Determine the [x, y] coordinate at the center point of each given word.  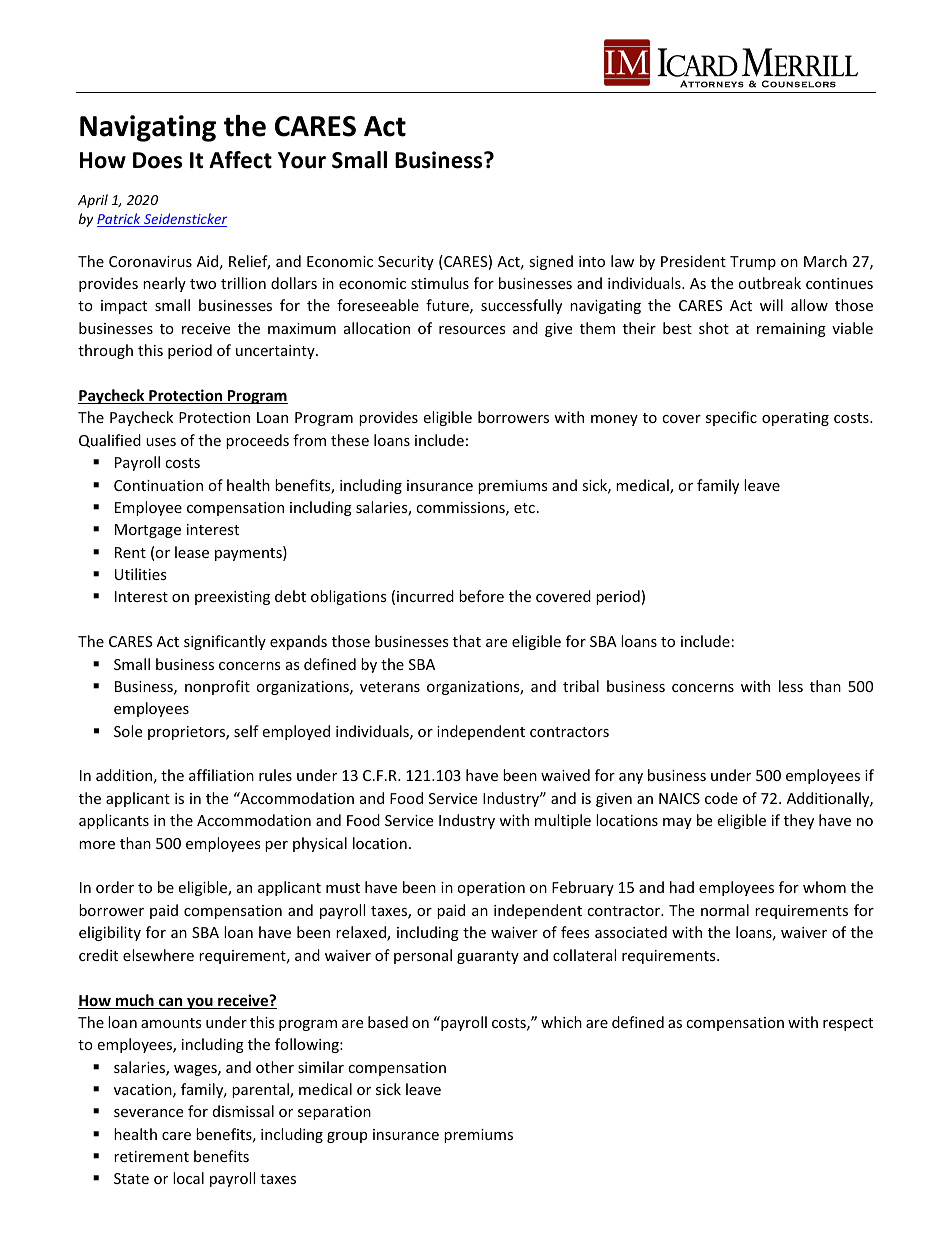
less [791, 686]
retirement [151, 1156]
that [467, 641]
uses [161, 442]
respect [848, 1024]
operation [491, 889]
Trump [753, 263]
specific [731, 418]
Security [406, 263]
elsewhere [158, 955]
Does [157, 160]
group [347, 1137]
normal [725, 910]
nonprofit [217, 687]
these [350, 440]
